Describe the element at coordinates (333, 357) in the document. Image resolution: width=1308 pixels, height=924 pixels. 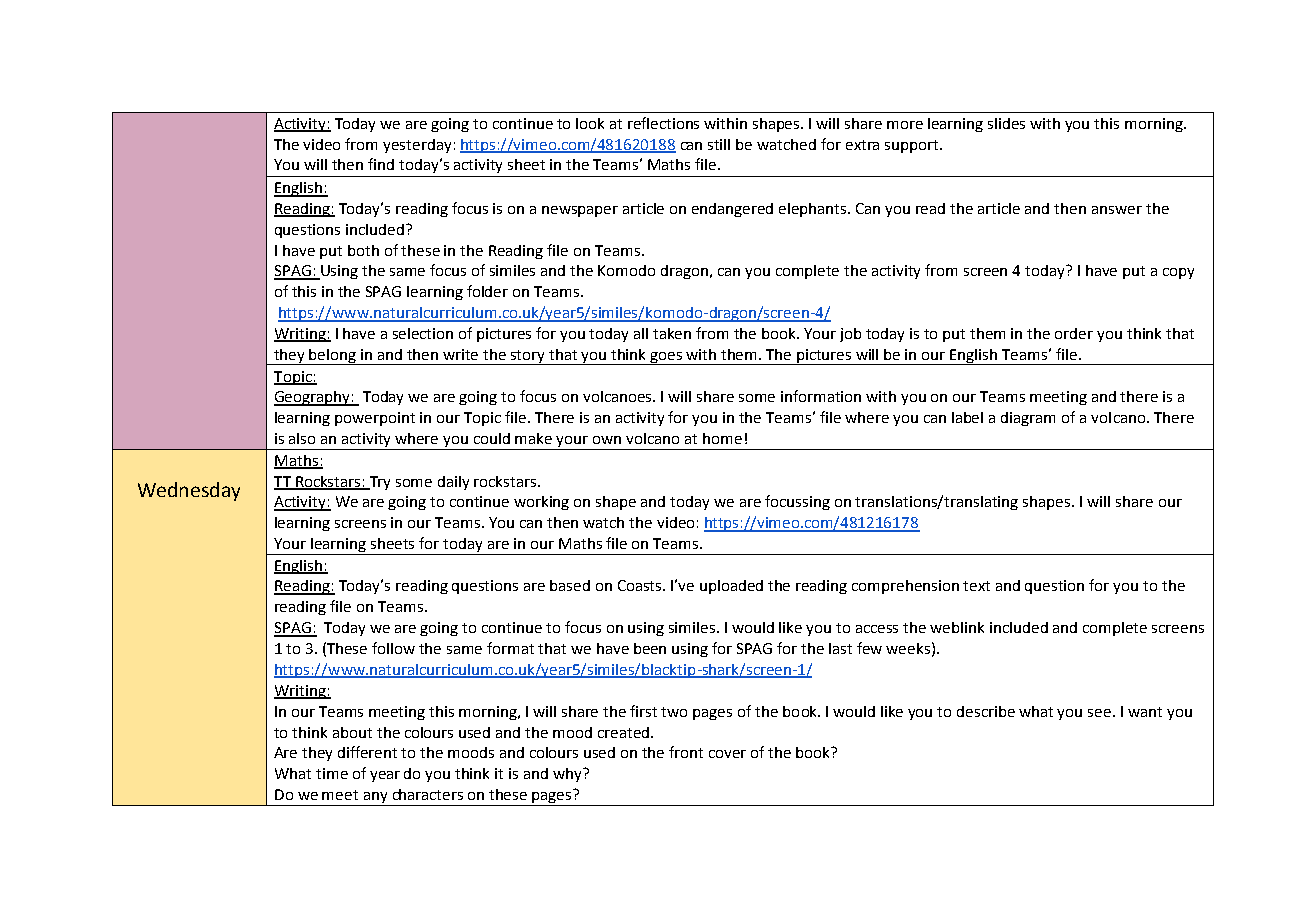
I see `belong` at that location.
